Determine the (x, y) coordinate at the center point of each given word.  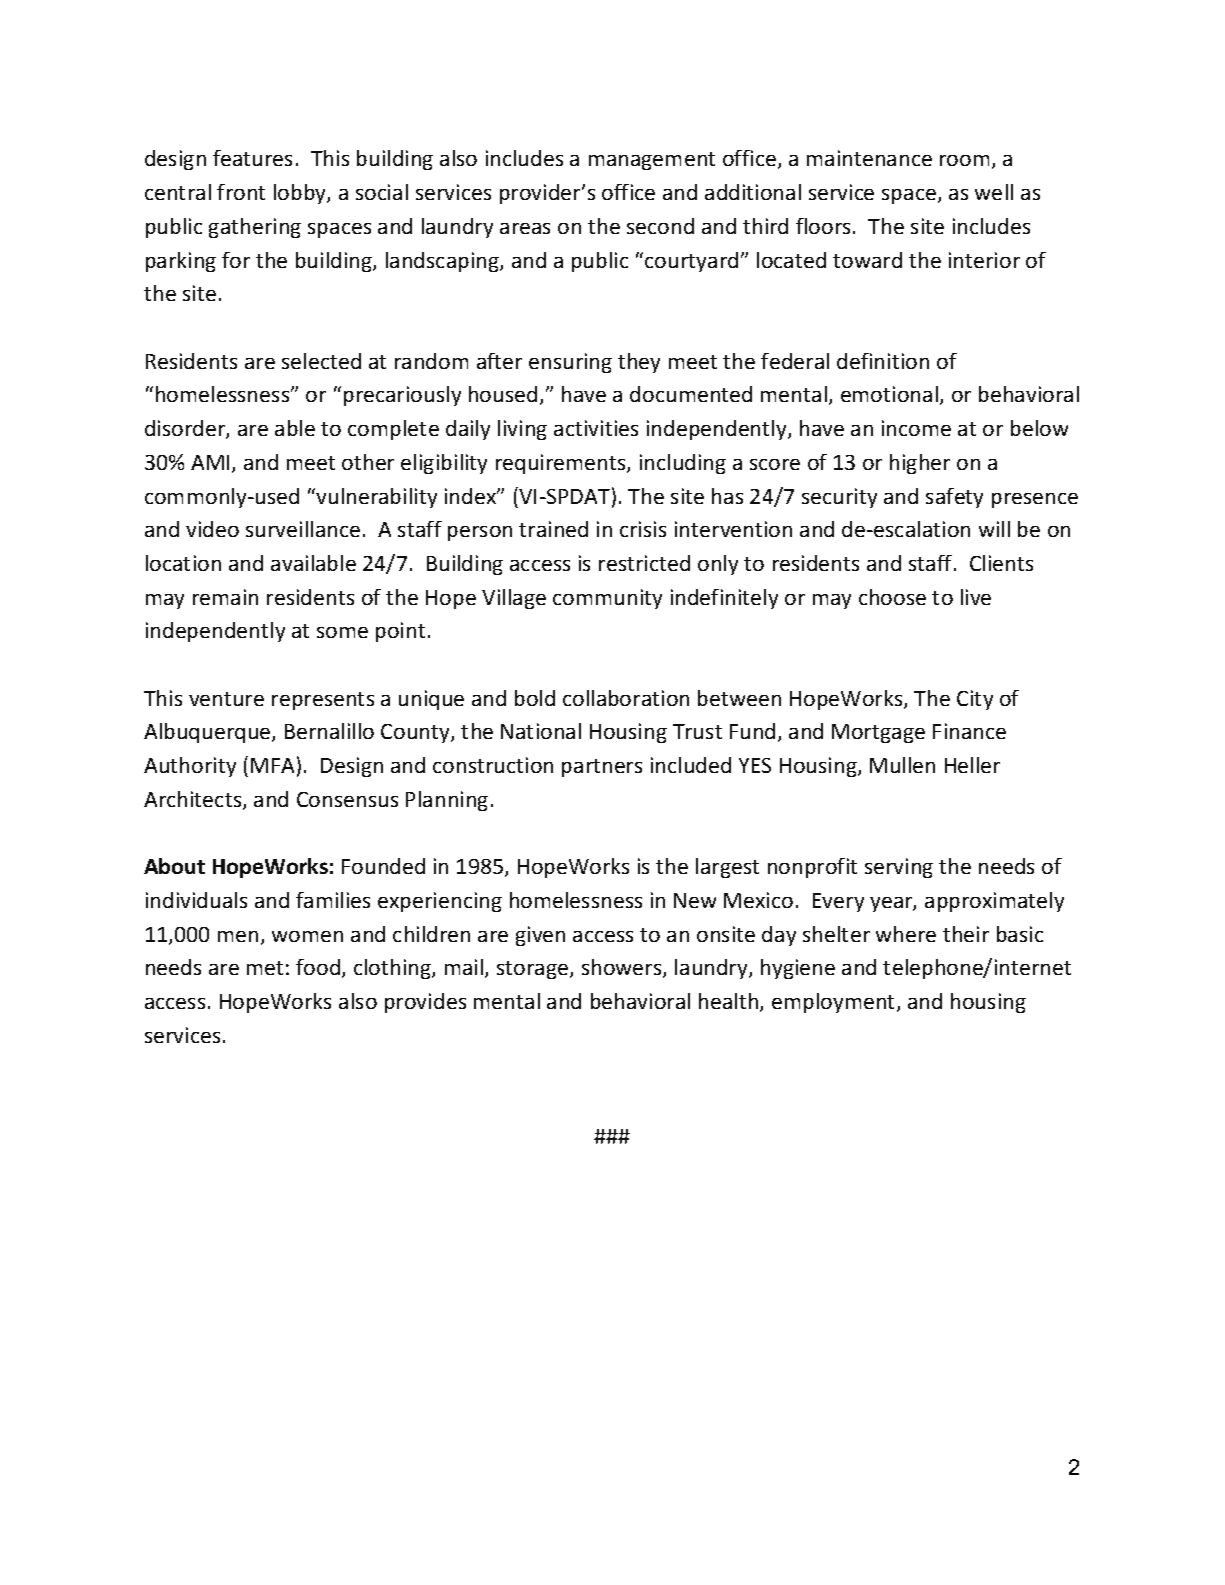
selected (321, 361)
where (906, 934)
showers (623, 968)
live (976, 597)
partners (602, 768)
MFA (272, 765)
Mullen (902, 765)
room (964, 160)
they (639, 363)
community (607, 599)
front (241, 192)
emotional (889, 394)
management (652, 161)
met (265, 968)
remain (225, 597)
